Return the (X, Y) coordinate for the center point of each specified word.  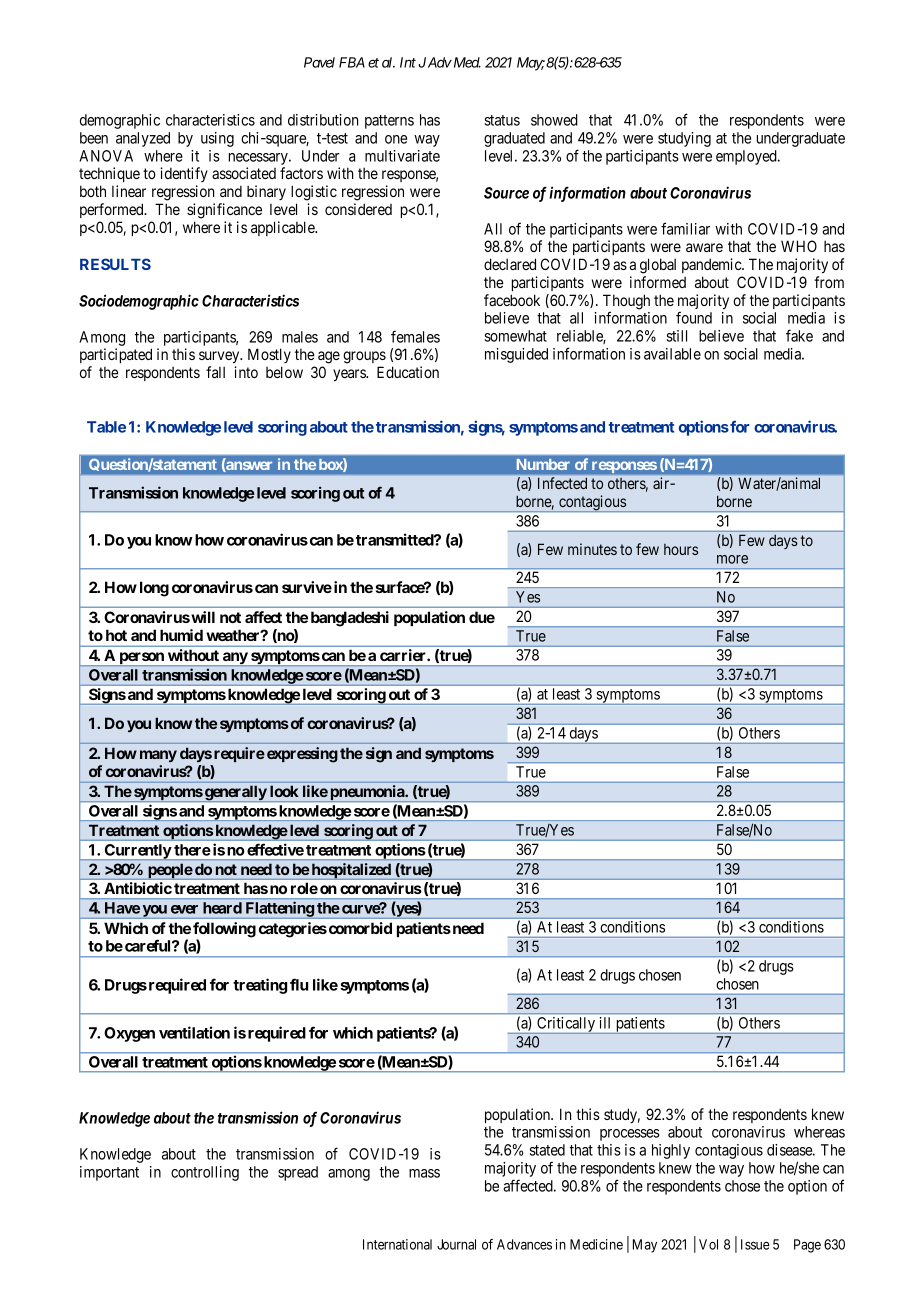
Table (106, 427)
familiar (685, 228)
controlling (205, 1173)
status (502, 120)
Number (543, 464)
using (217, 139)
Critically (566, 1025)
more (732, 559)
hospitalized (351, 871)
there (192, 850)
